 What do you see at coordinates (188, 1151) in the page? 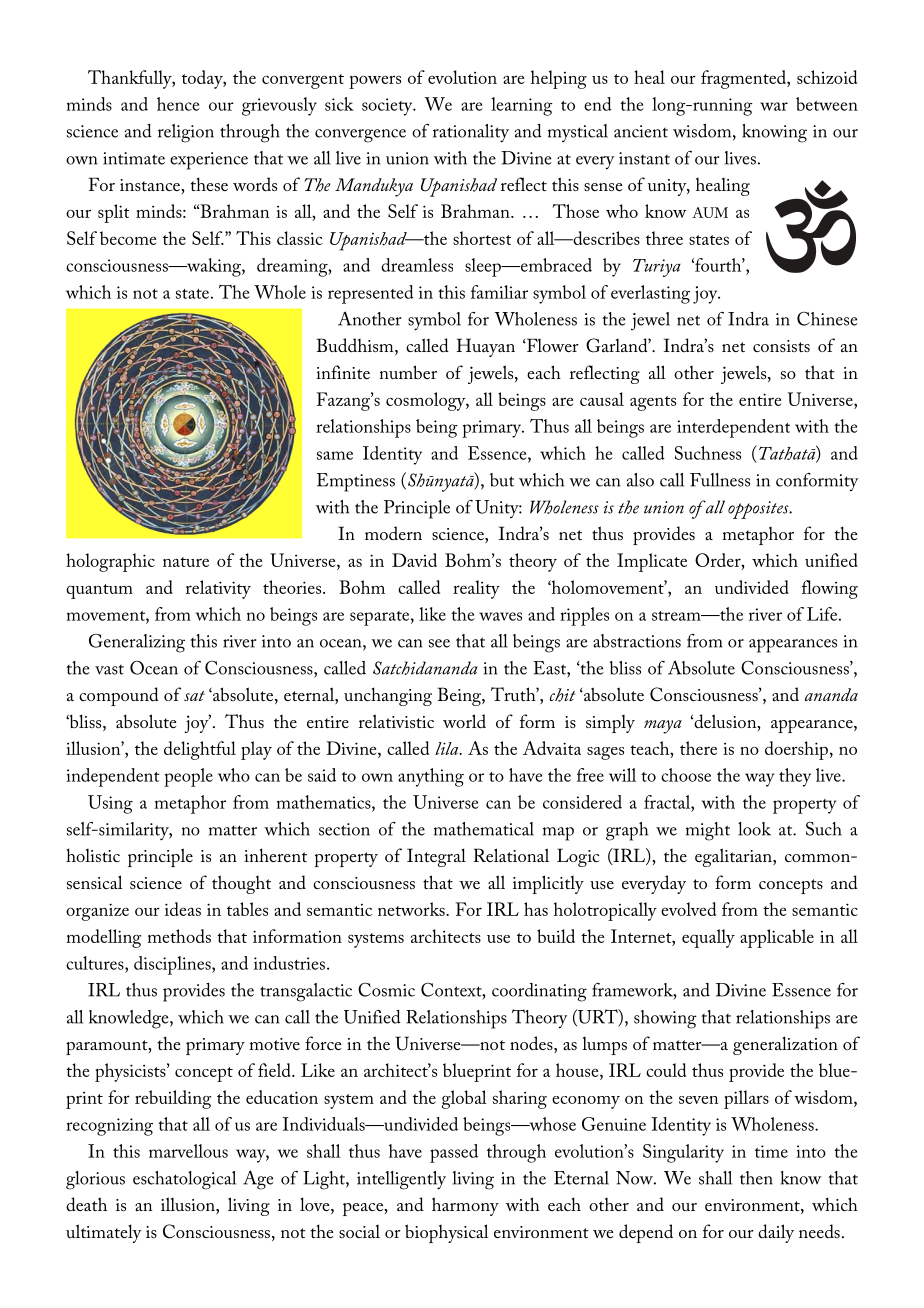
I see `marvellous` at bounding box center [188, 1151].
